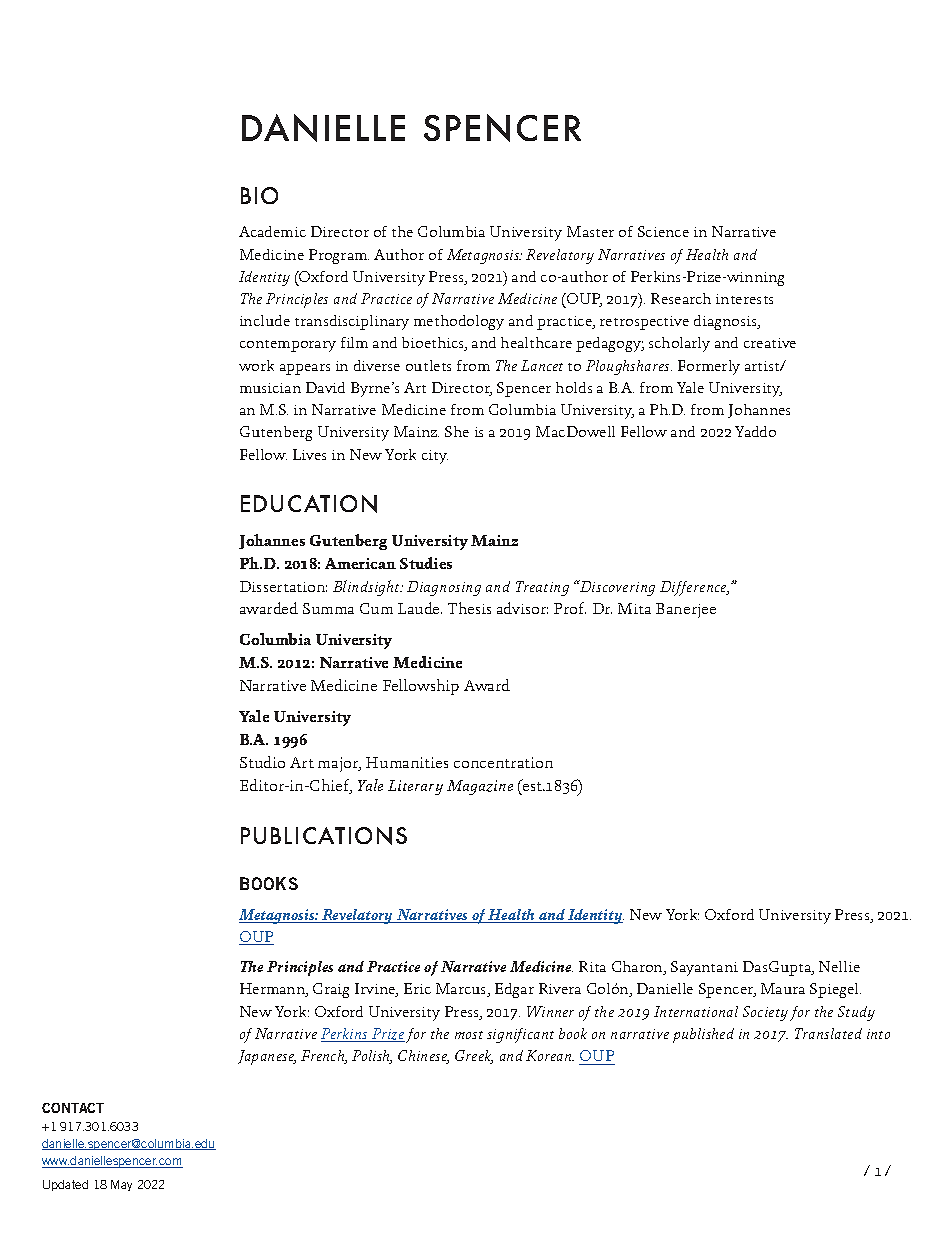 The width and height of the image is (952, 1233). I want to click on interests, so click(744, 299).
